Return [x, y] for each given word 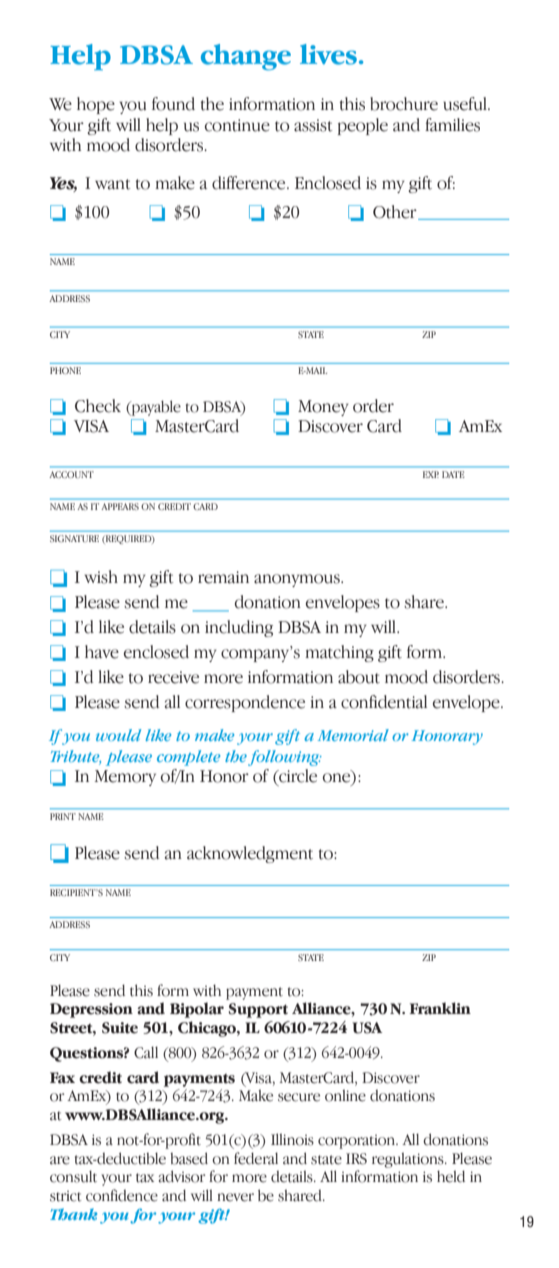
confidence [122, 1195]
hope [96, 105]
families [452, 125]
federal [256, 1158]
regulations [409, 1160]
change [246, 57]
